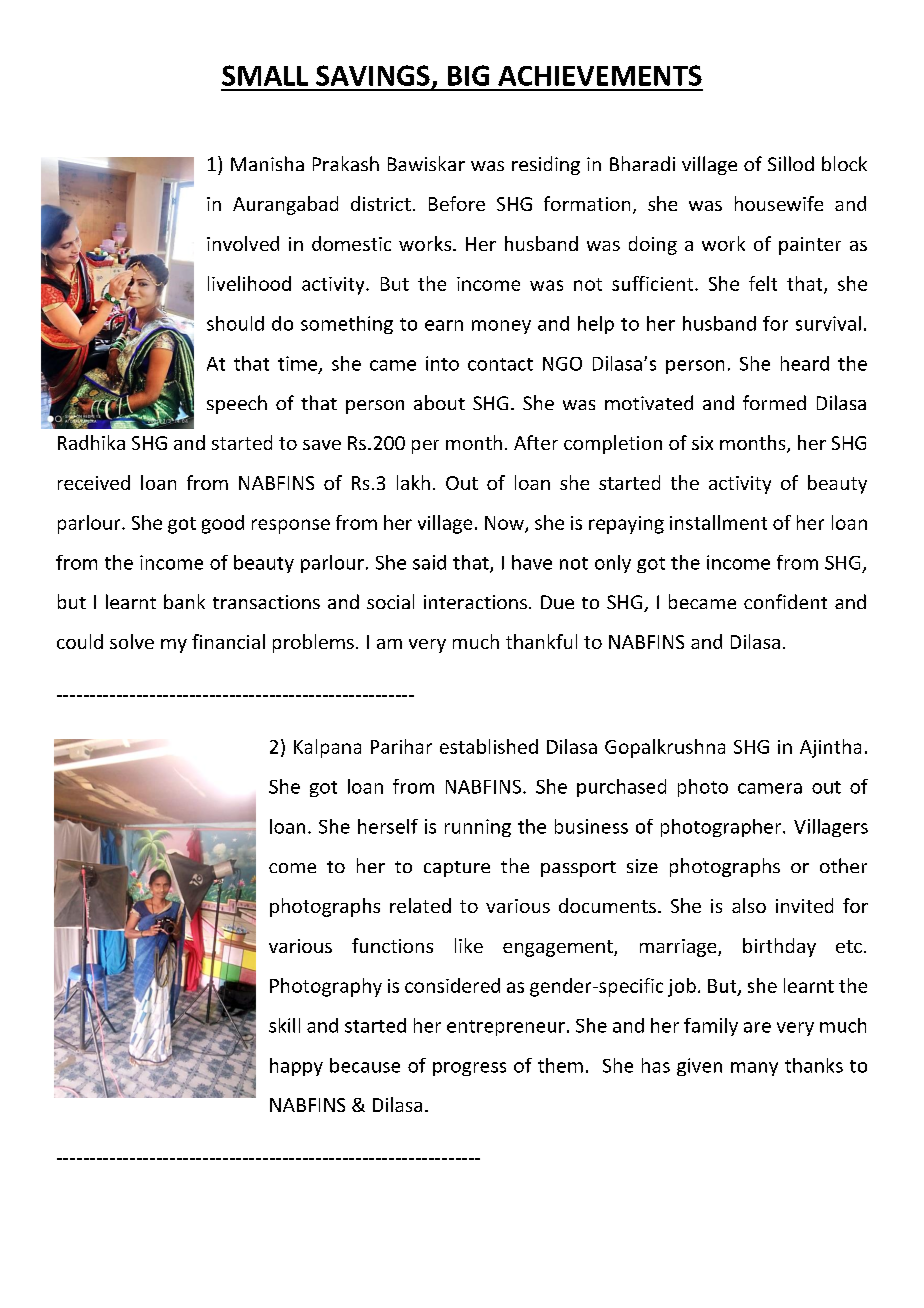 Image resolution: width=924 pixels, height=1308 pixels. I want to click on SMALL, so click(265, 75).
